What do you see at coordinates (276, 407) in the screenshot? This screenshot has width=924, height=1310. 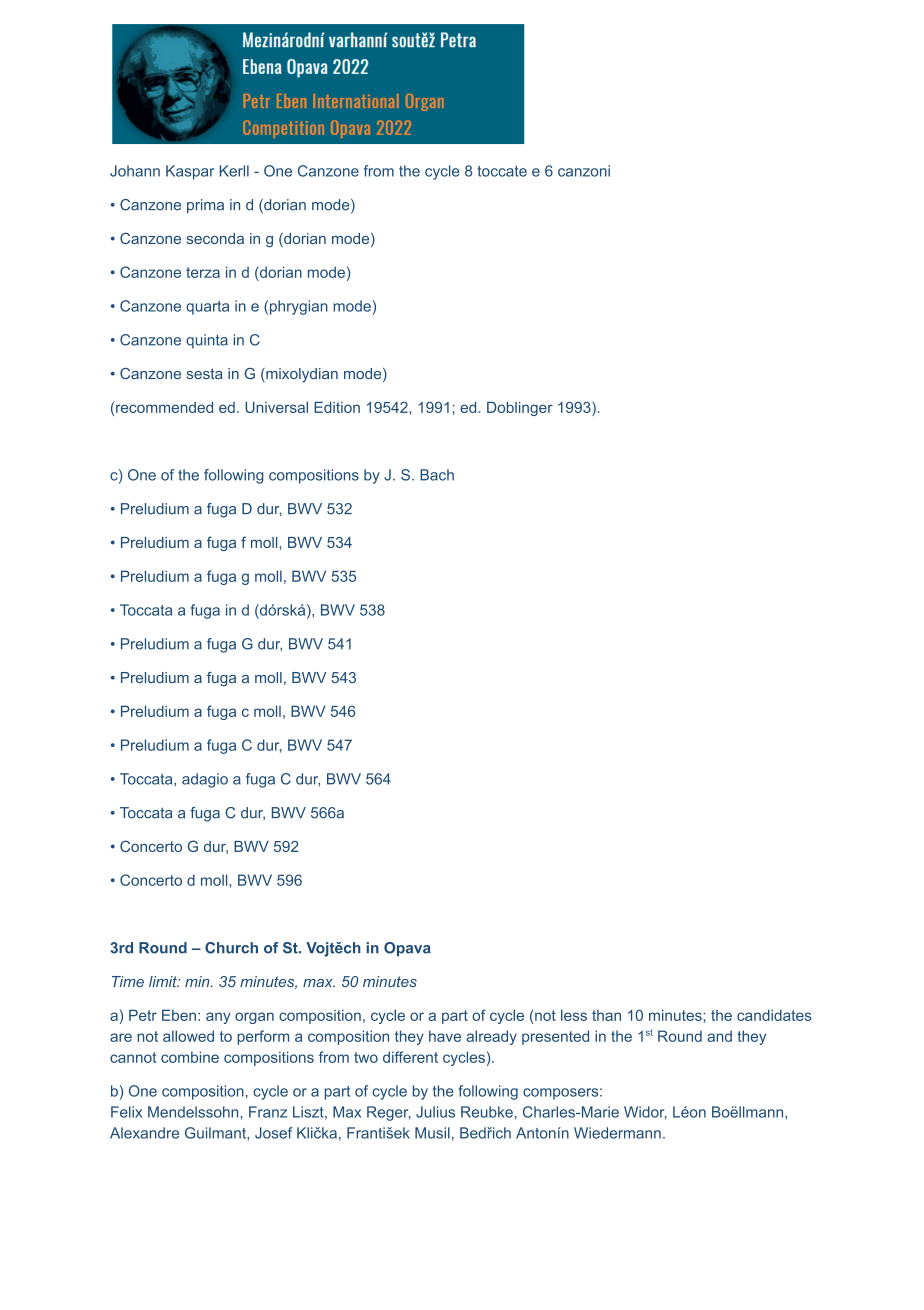 I see `Universal` at bounding box center [276, 407].
